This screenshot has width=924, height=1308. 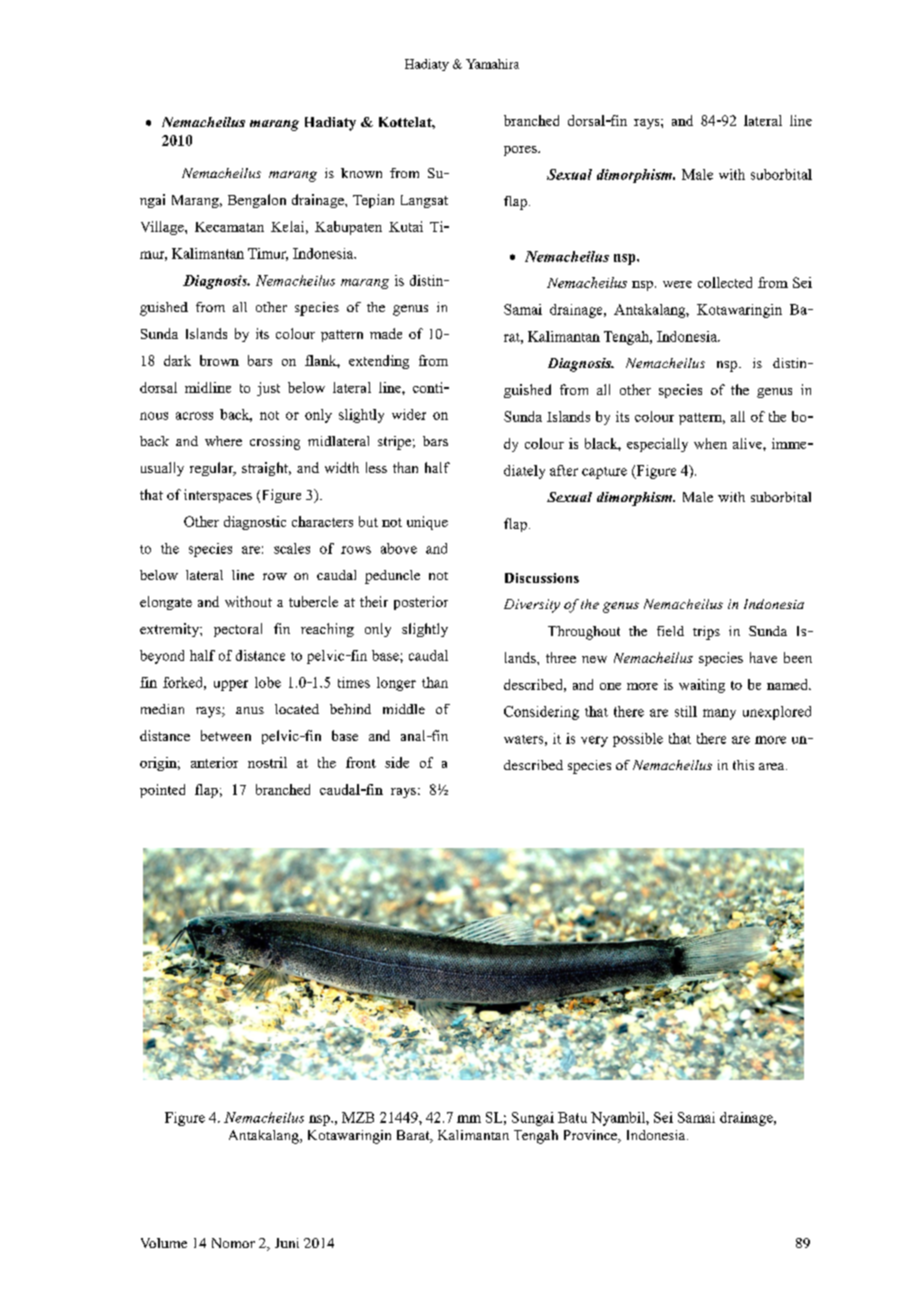 What do you see at coordinates (231, 685) in the screenshot?
I see `upper` at bounding box center [231, 685].
